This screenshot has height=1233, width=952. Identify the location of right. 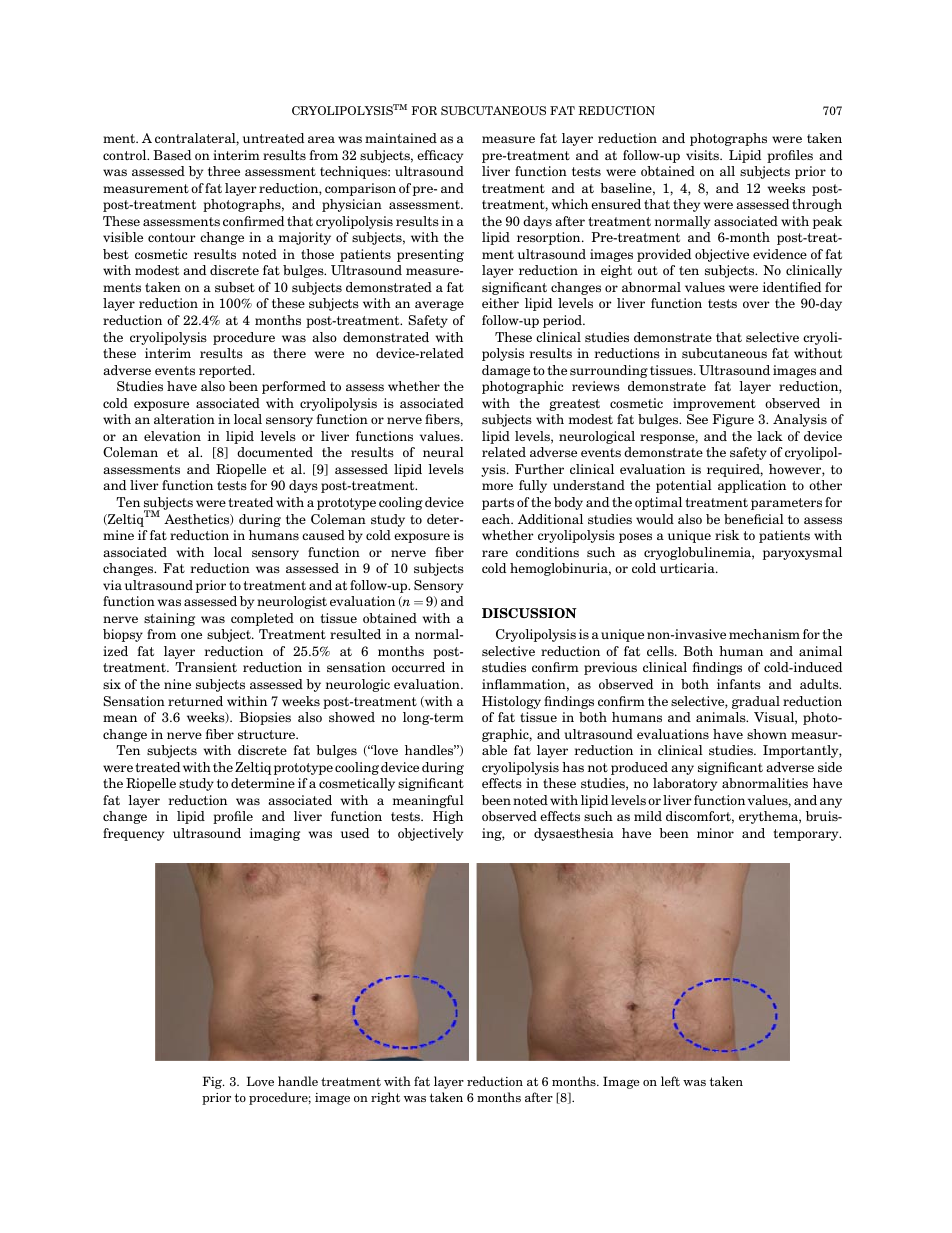
(385, 1098).
